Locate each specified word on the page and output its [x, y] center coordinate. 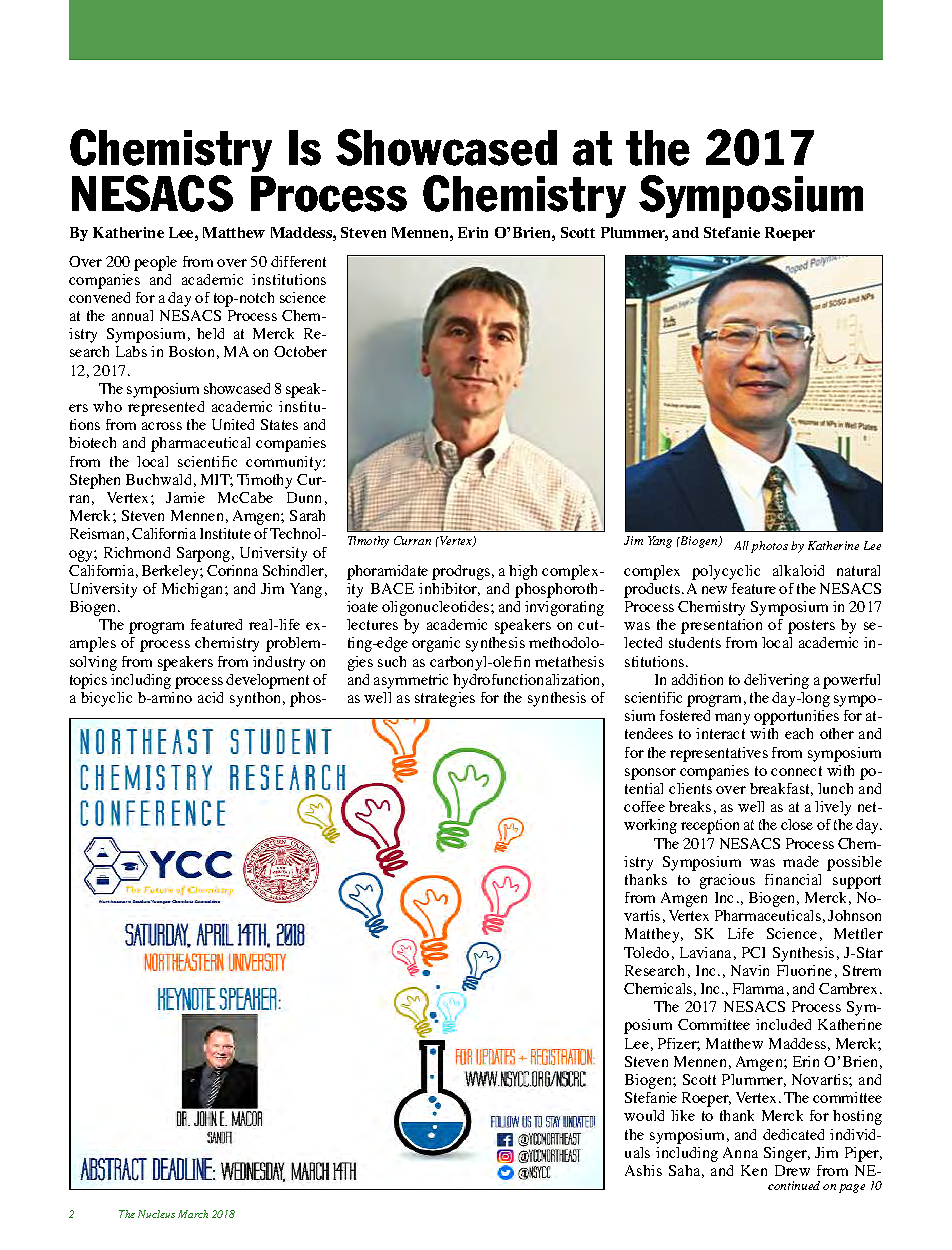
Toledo [646, 952]
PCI [753, 952]
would [644, 1115]
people [155, 263]
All [741, 545]
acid [210, 697]
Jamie [185, 497]
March [193, 1214]
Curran [412, 540]
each [799, 733]
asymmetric [411, 681]
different [298, 261]
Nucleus [156, 1214]
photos [769, 547]
